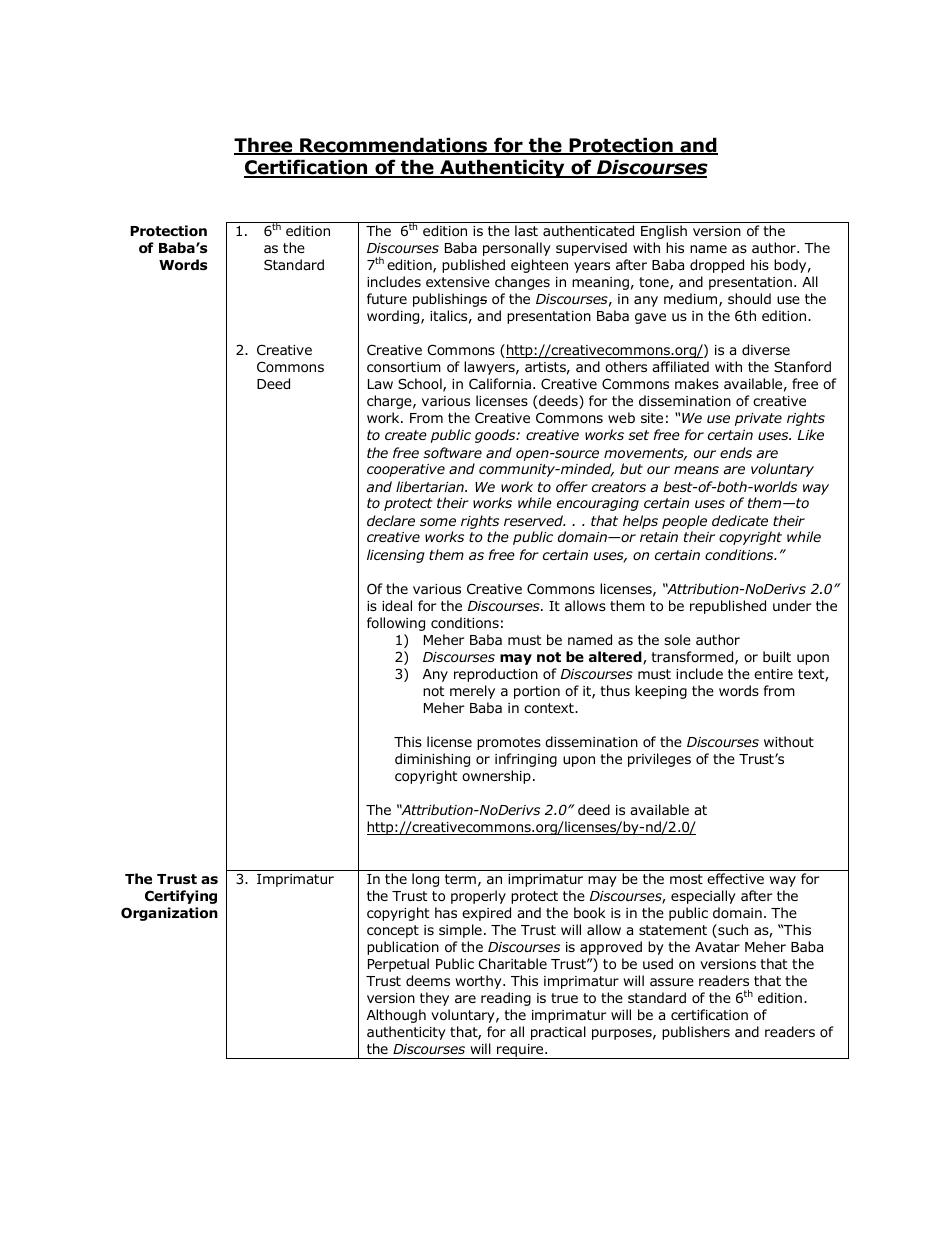  What do you see at coordinates (396, 556) in the screenshot?
I see `licensing` at bounding box center [396, 556].
